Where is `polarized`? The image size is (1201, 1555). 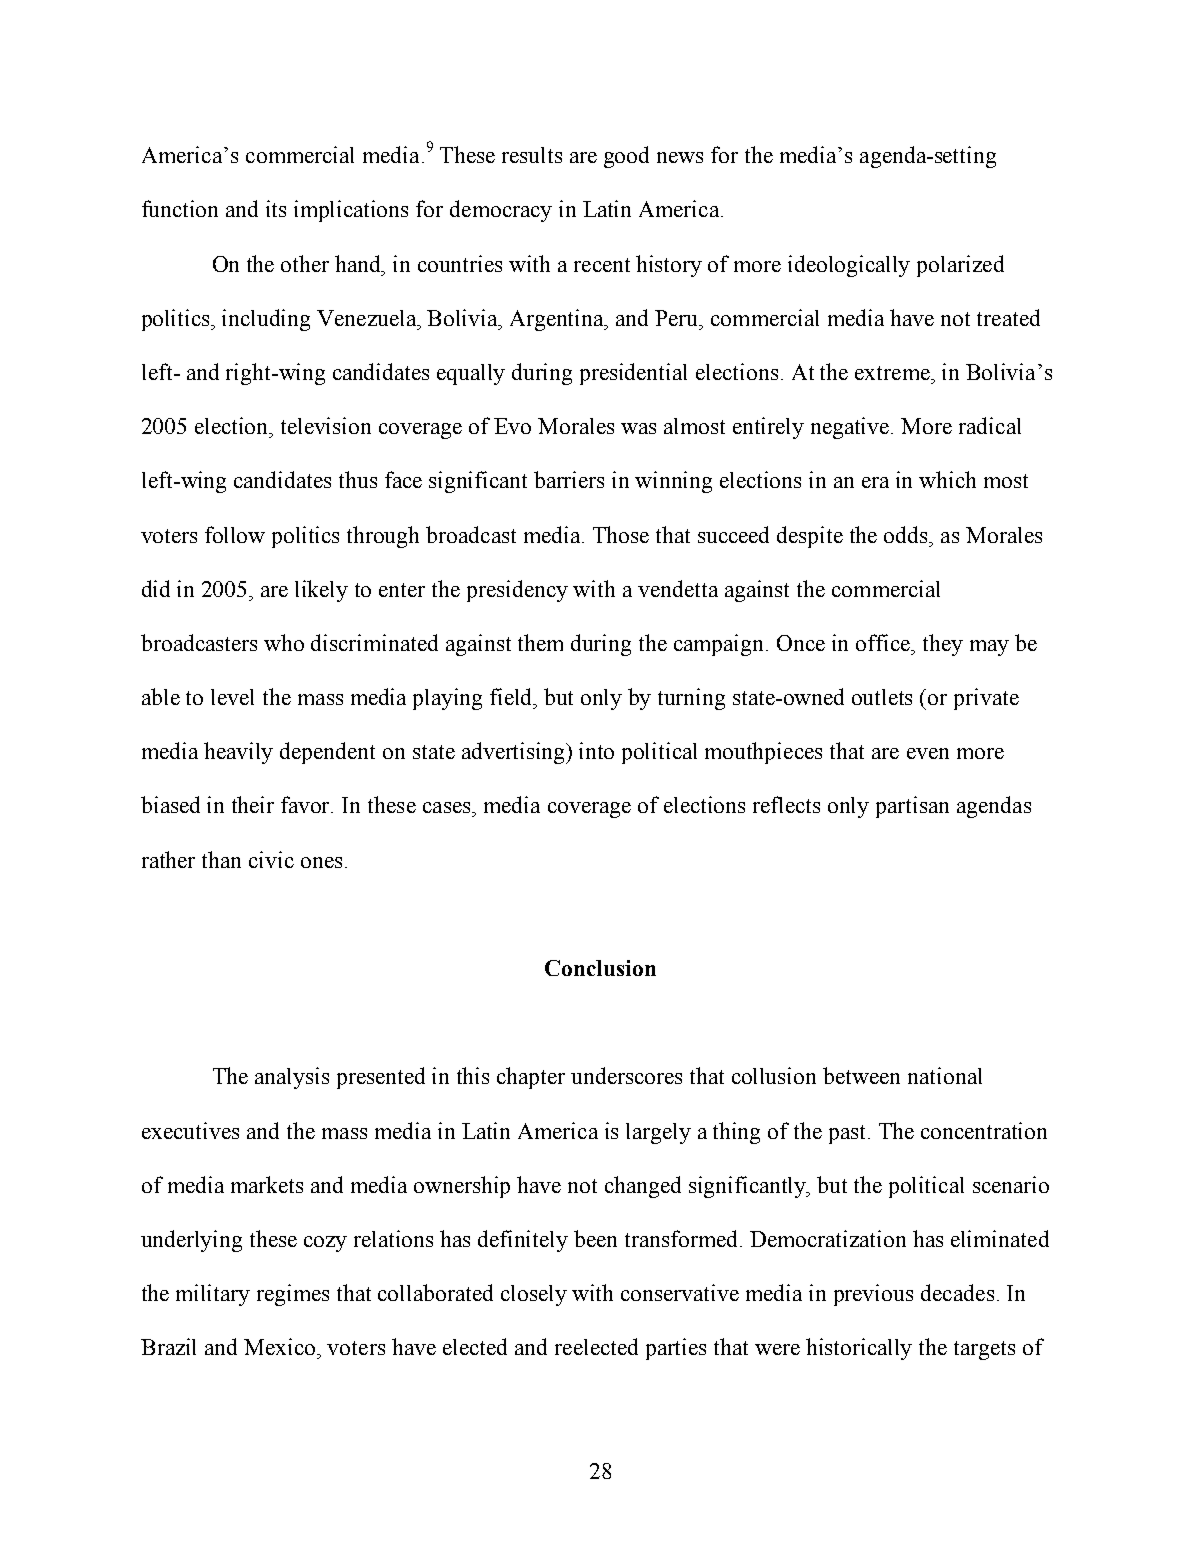 polarized is located at coordinates (960, 266).
